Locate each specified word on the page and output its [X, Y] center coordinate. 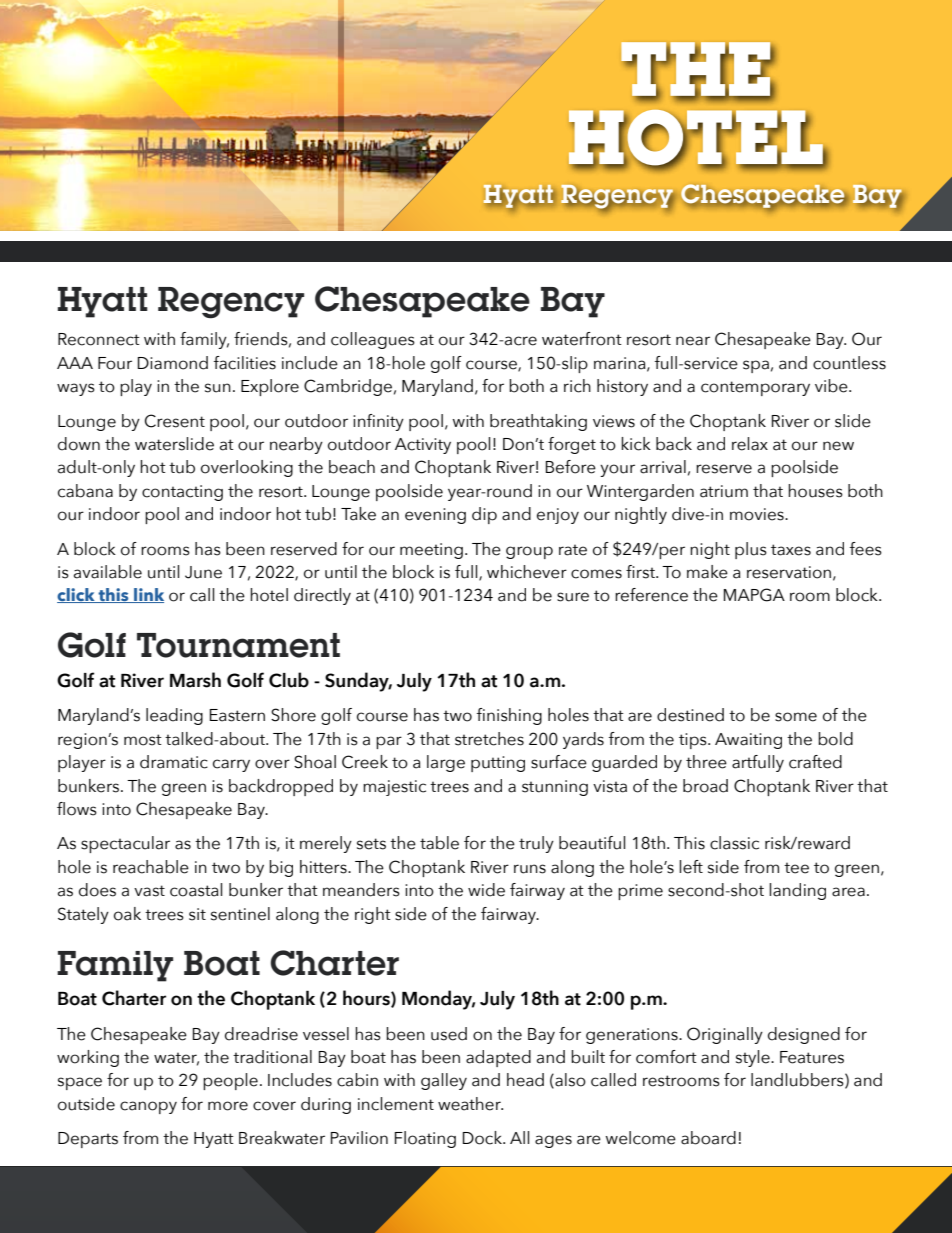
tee [796, 868]
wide [486, 890]
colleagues [373, 340]
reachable [151, 867]
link [148, 595]
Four [115, 363]
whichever [527, 572]
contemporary [755, 388]
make [707, 572]
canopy [148, 1107]
